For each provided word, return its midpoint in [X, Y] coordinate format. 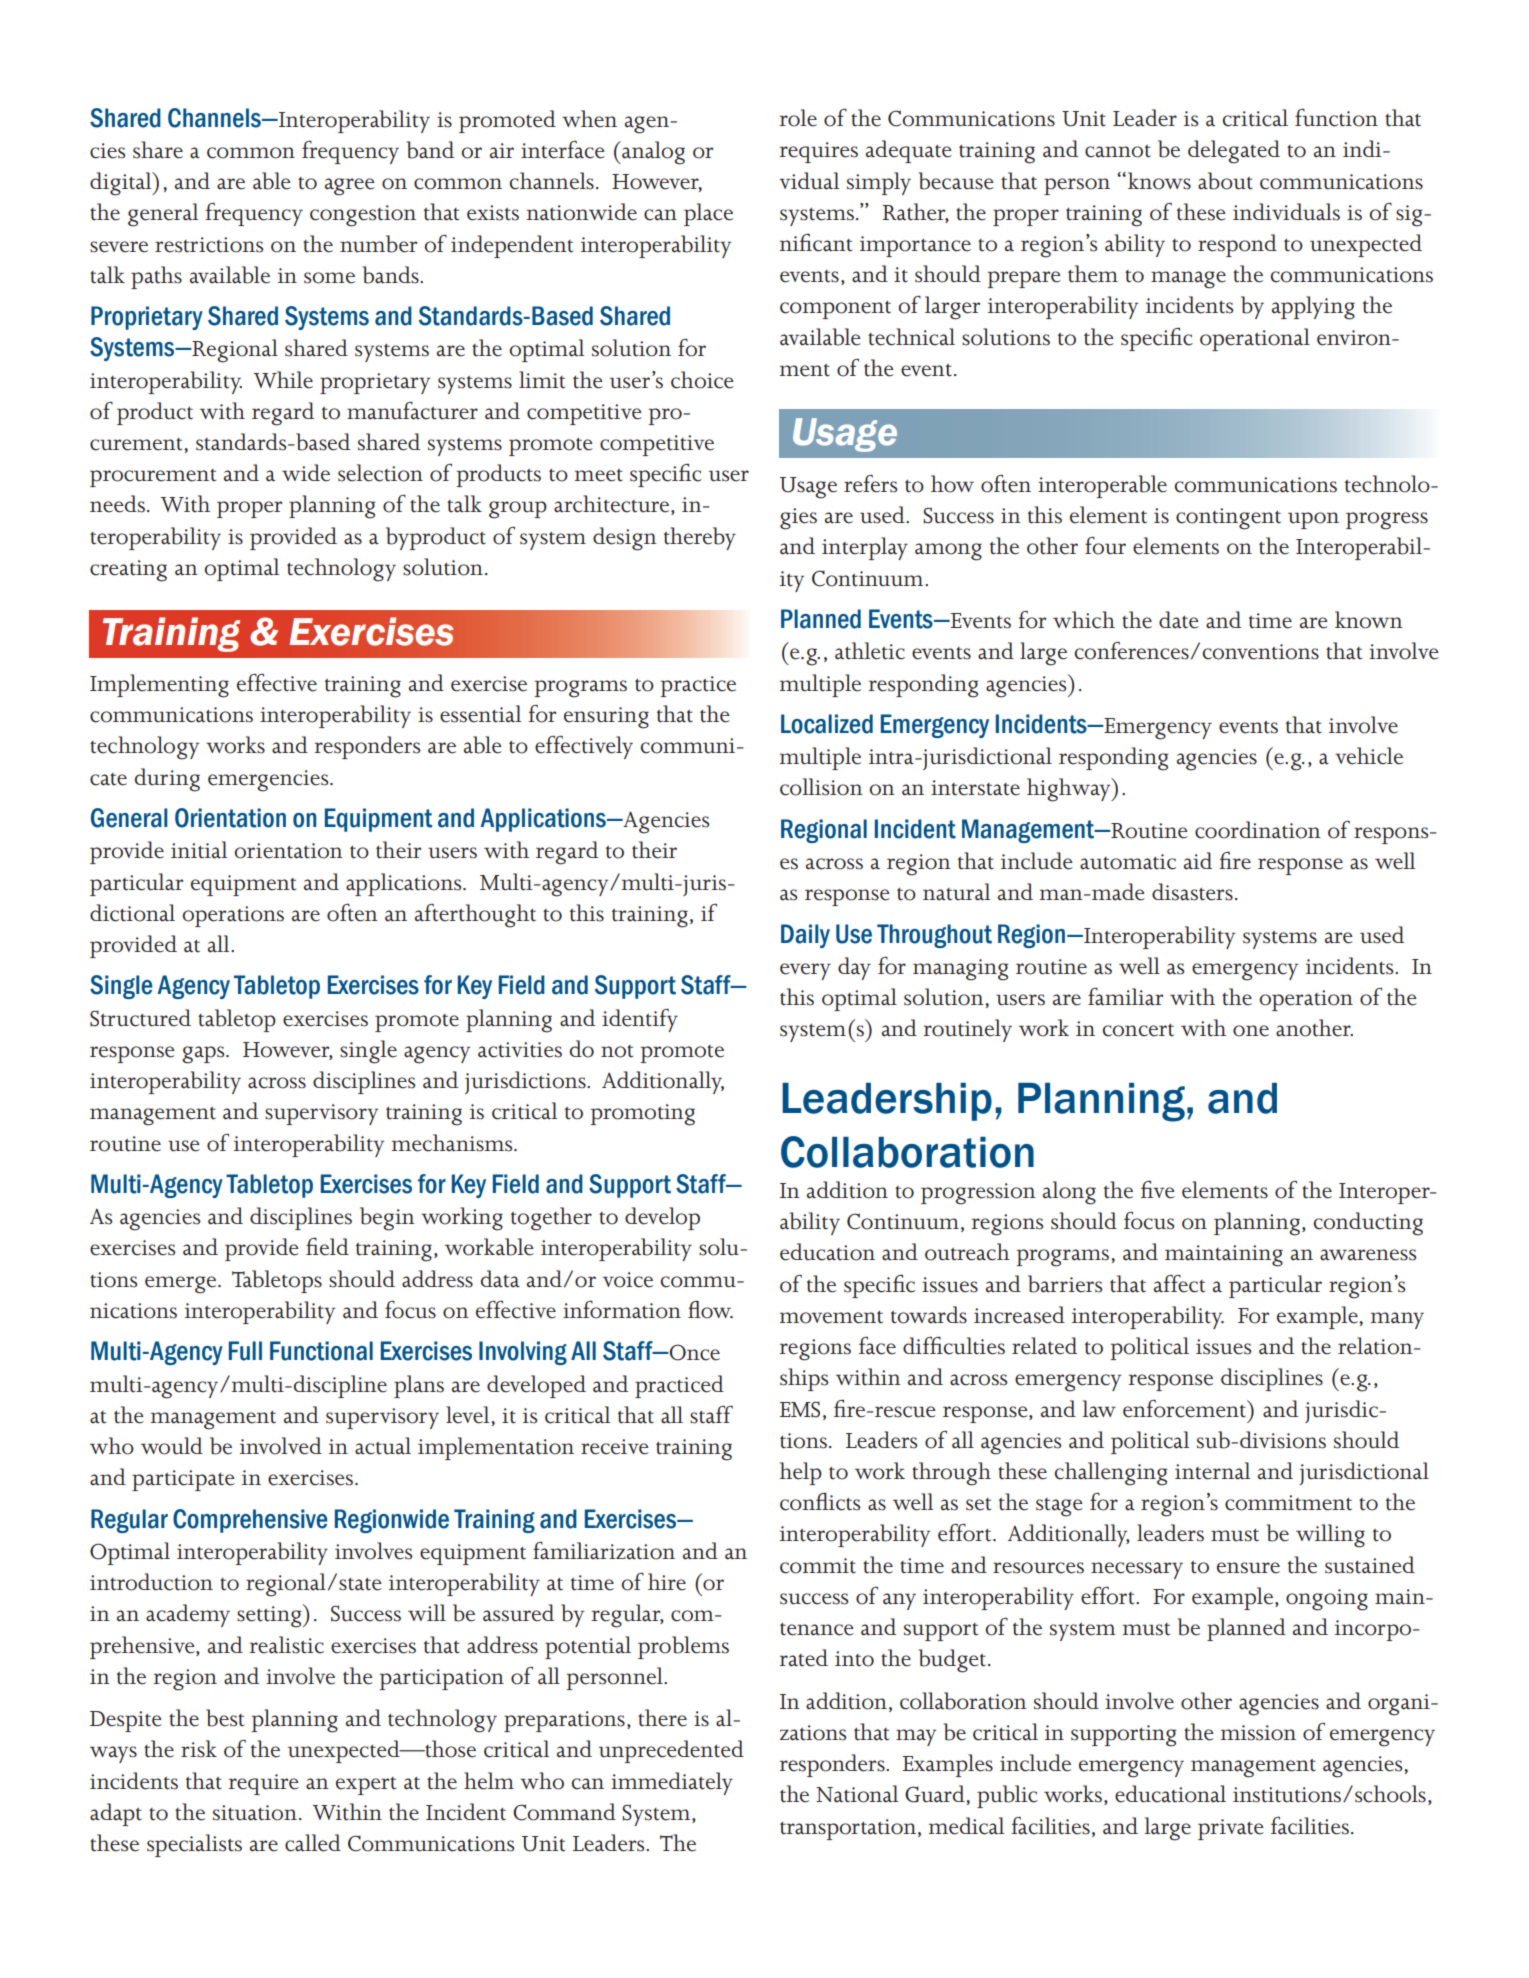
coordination [1258, 830]
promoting [642, 1115]
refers [870, 484]
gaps [204, 1055]
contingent [1228, 519]
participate [183, 1480]
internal [1212, 1471]
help [800, 1473]
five [1158, 1190]
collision [821, 787]
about [1225, 181]
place [708, 214]
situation [255, 1813]
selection [380, 473]
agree [350, 187]
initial [199, 850]
